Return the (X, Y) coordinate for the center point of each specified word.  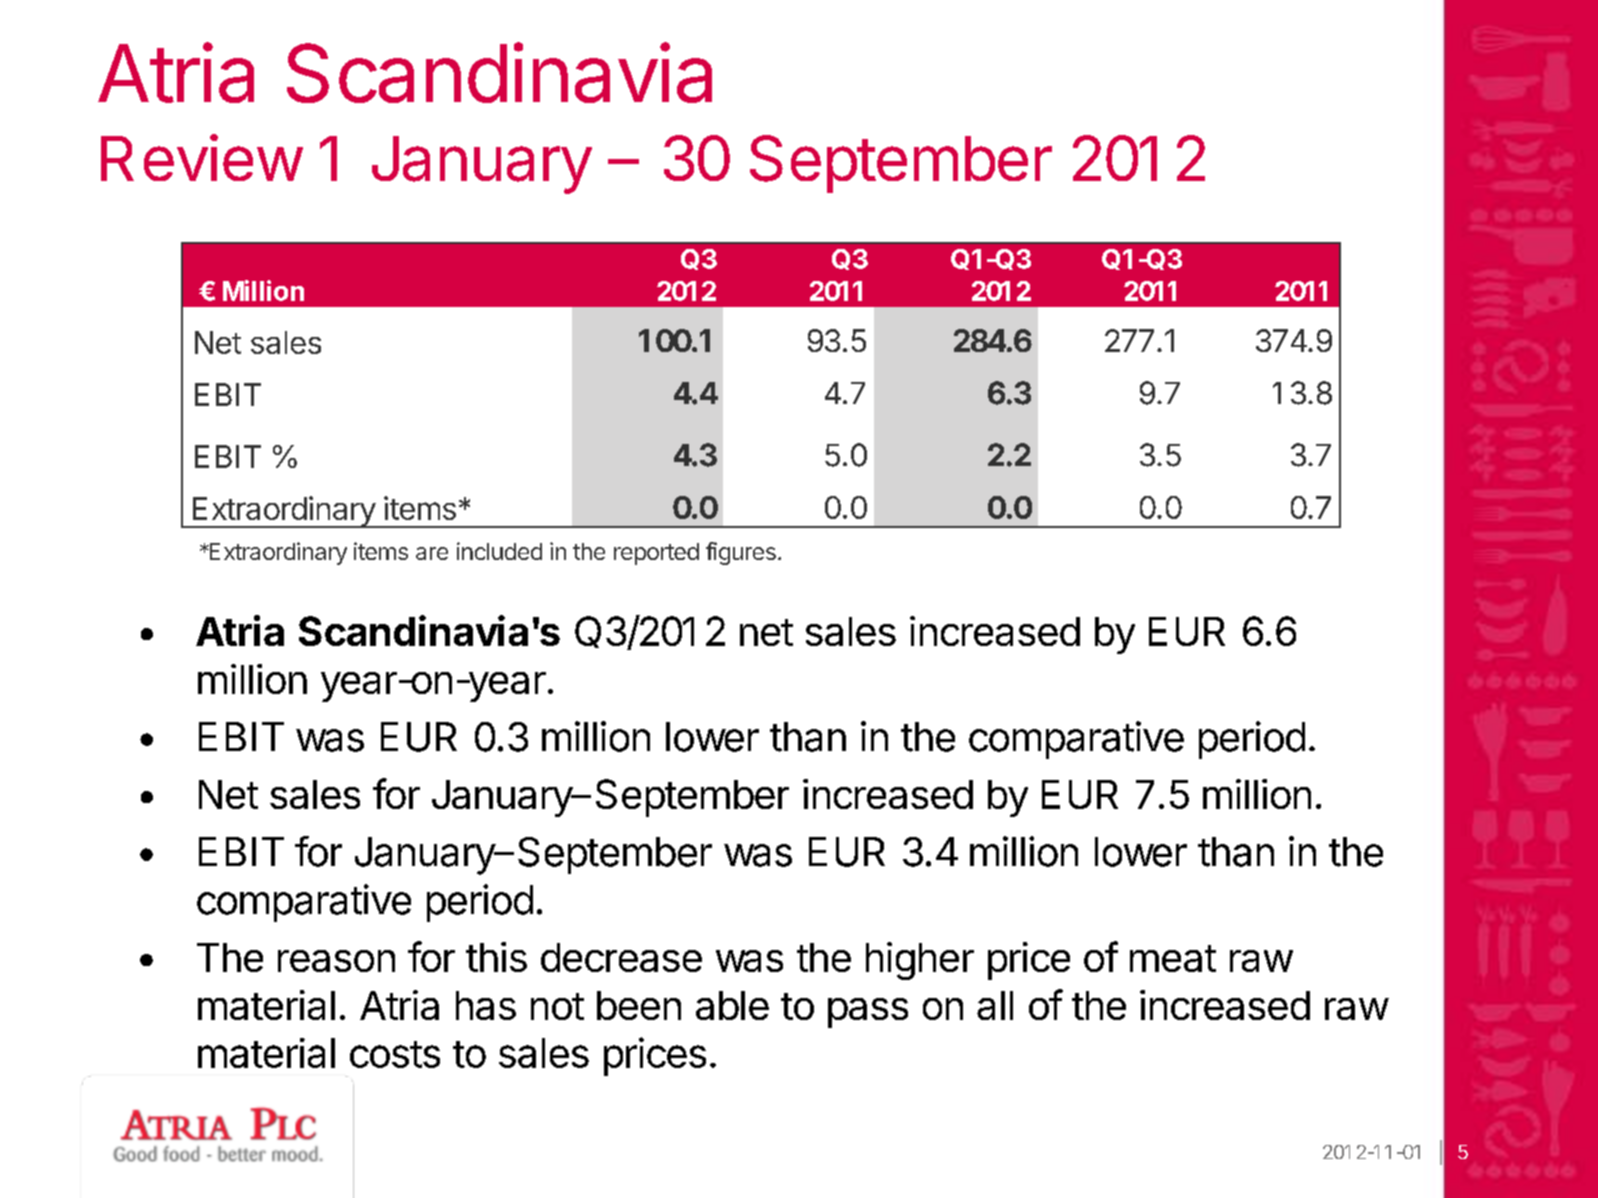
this (496, 957)
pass (868, 1013)
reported (656, 554)
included (499, 551)
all (995, 1005)
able (732, 1005)
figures (741, 553)
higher (920, 961)
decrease (621, 957)
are (432, 553)
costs (395, 1054)
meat (1173, 958)
